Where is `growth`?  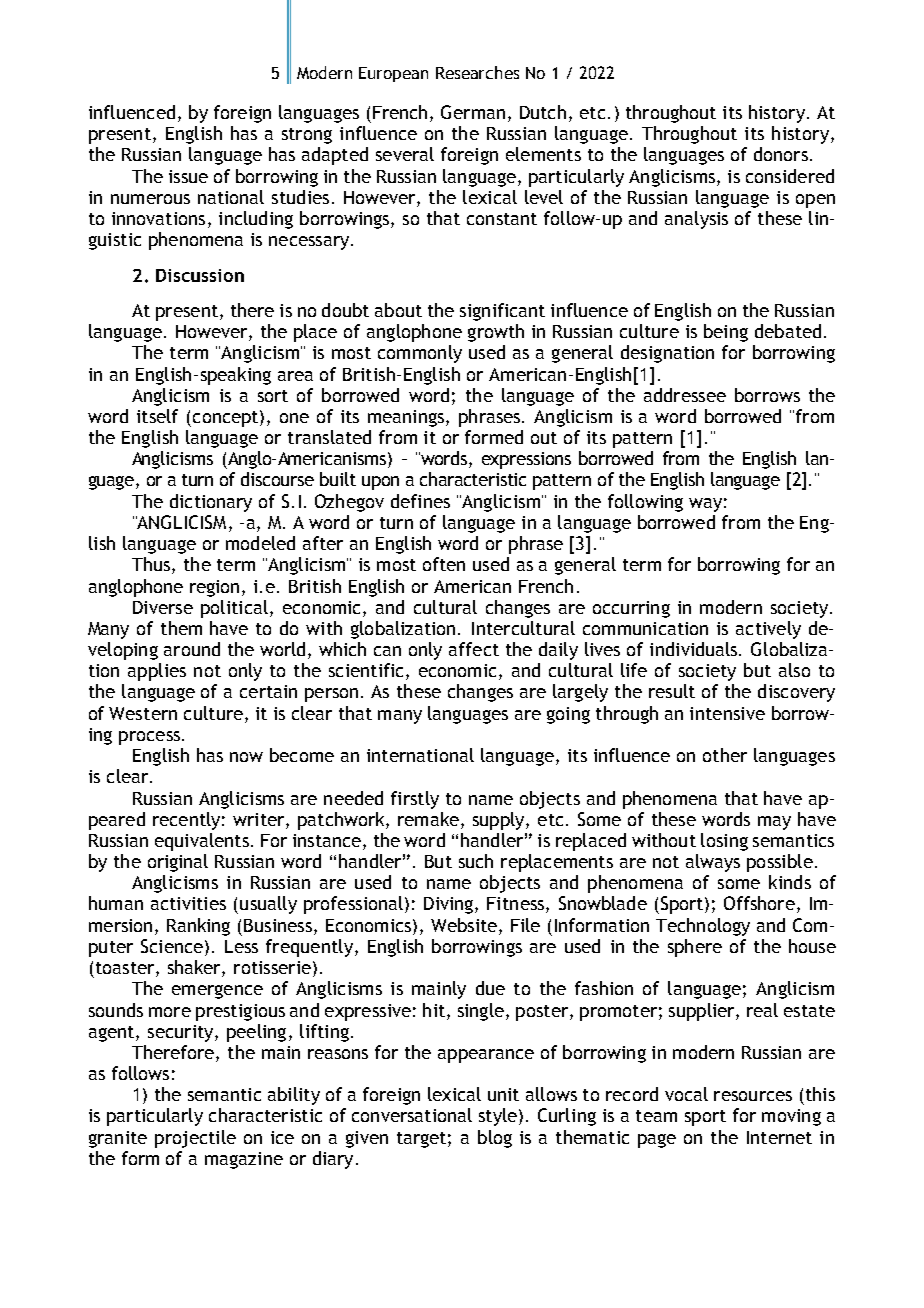 growth is located at coordinates (496, 333).
